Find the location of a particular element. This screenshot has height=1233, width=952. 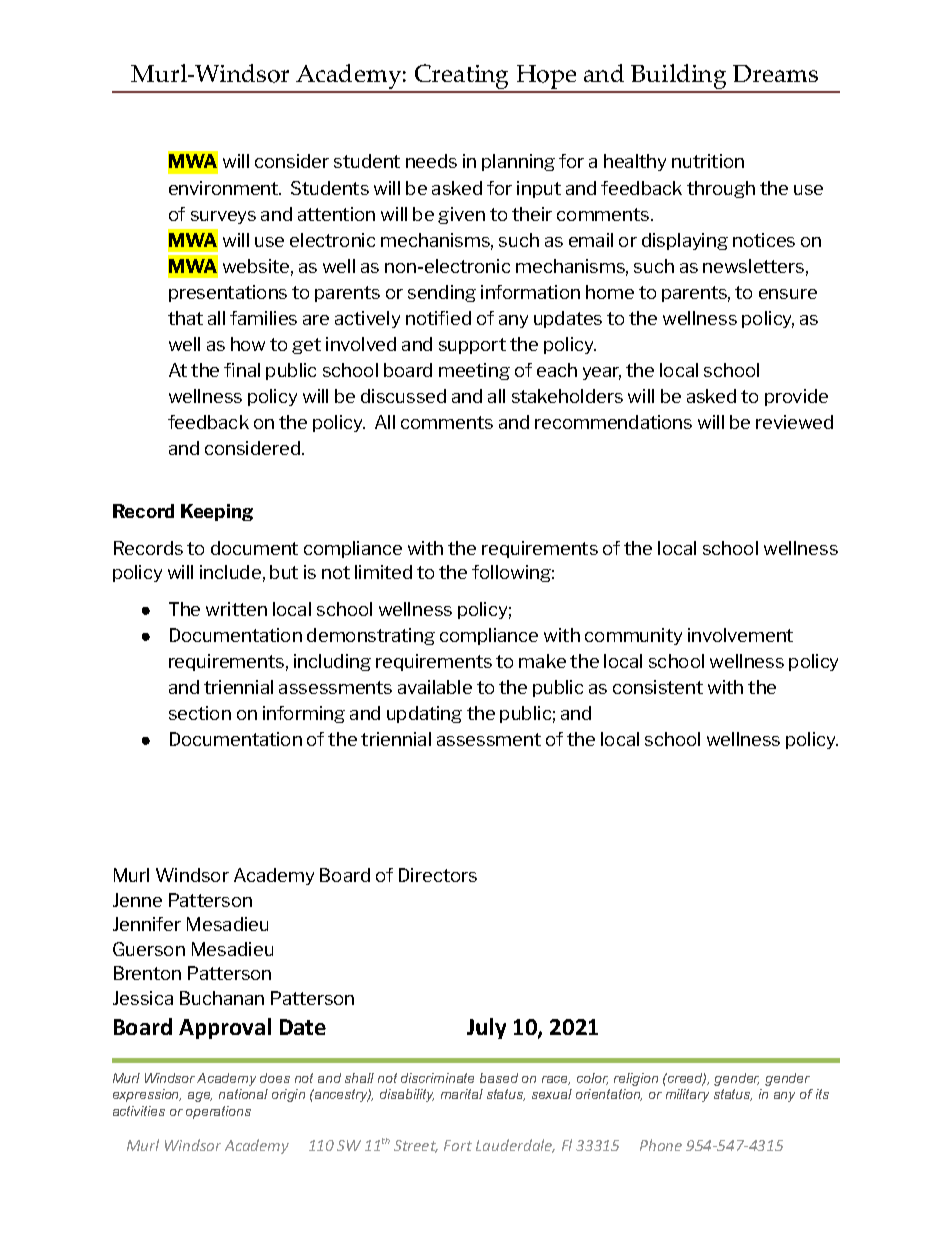

environment is located at coordinates (225, 188).
